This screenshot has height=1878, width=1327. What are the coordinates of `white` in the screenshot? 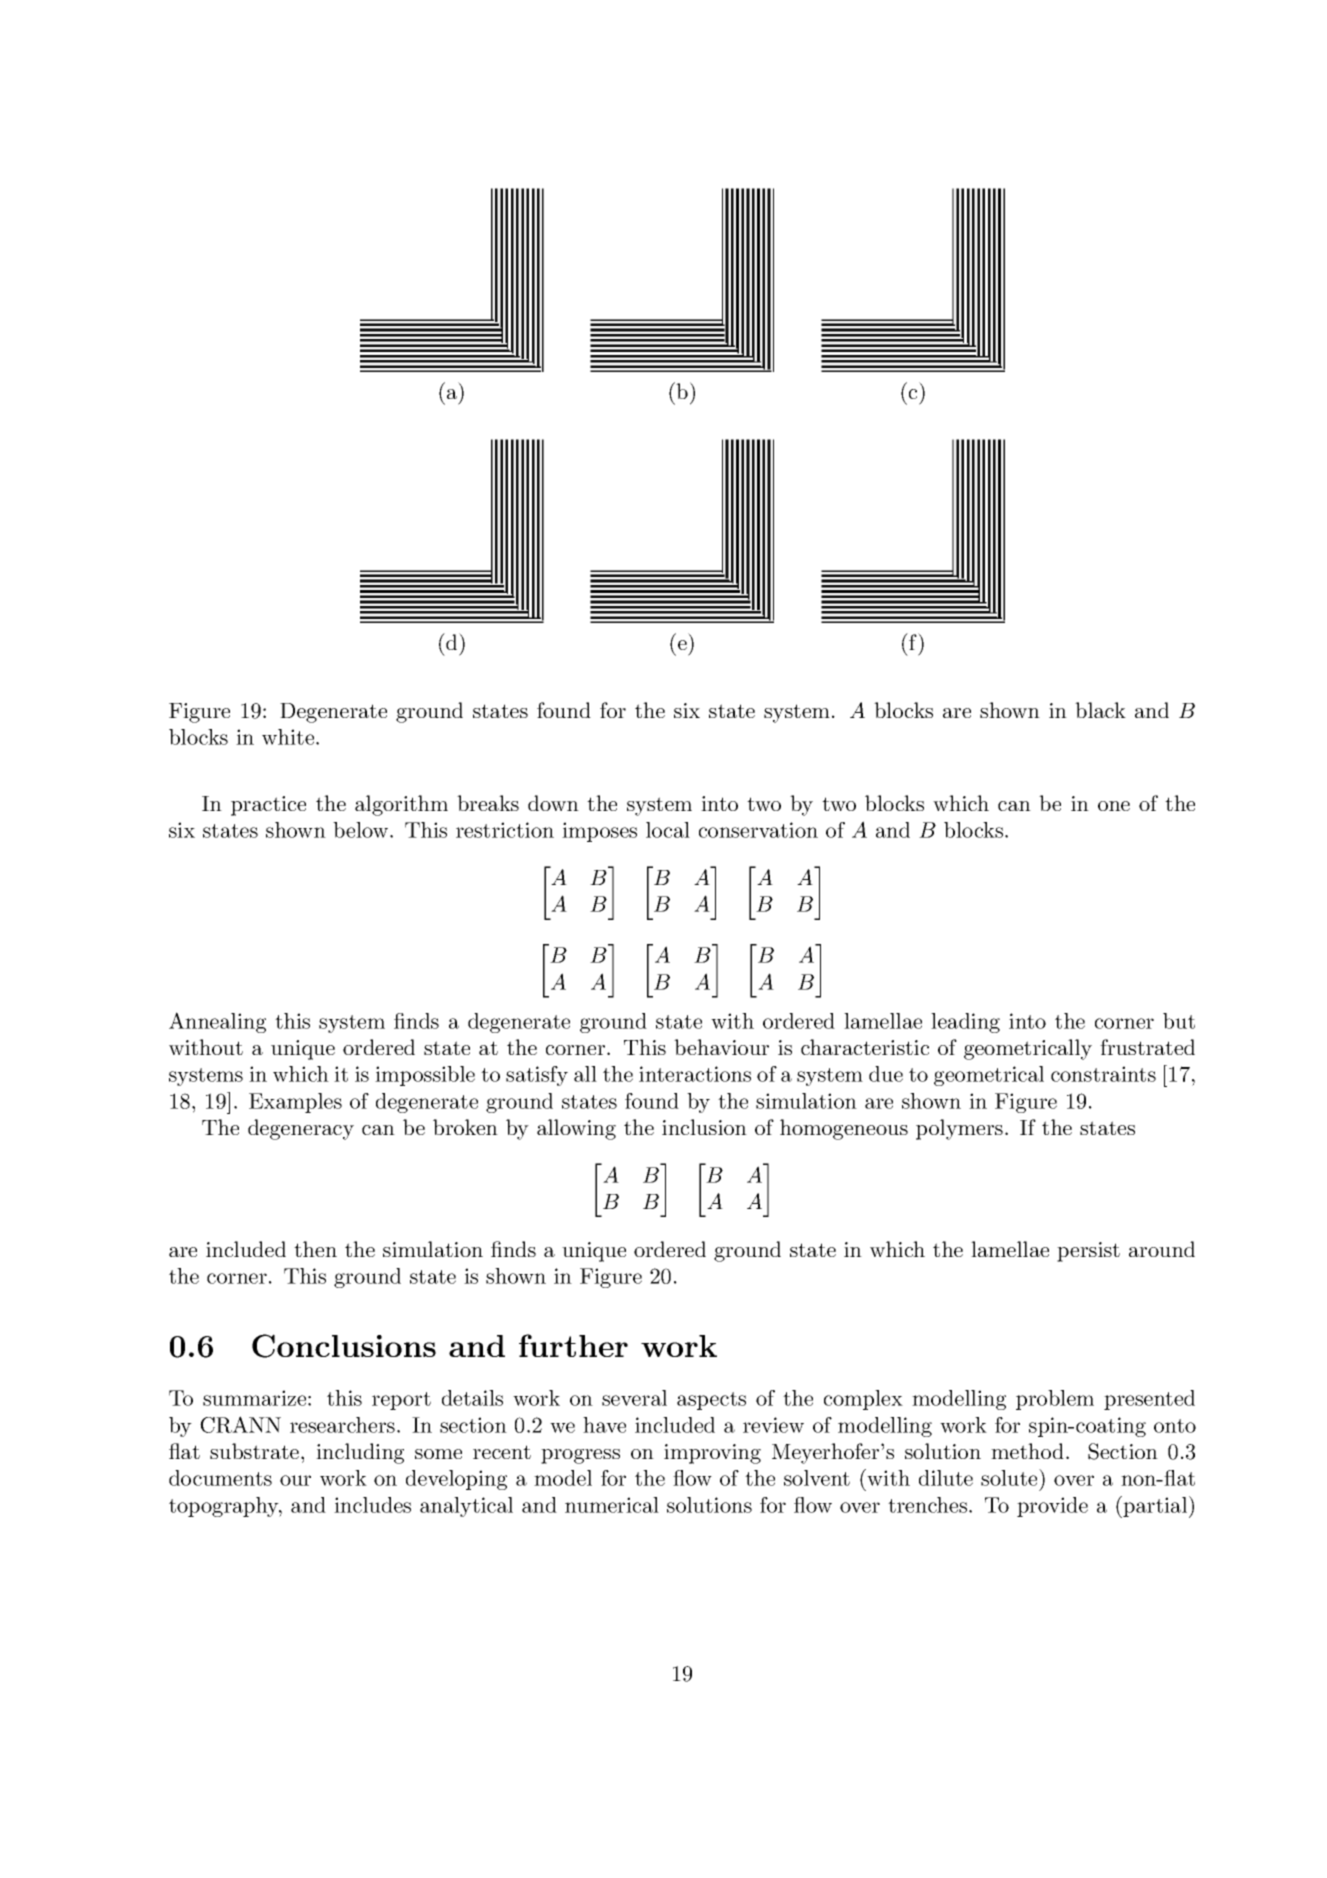 It's located at (289, 737).
